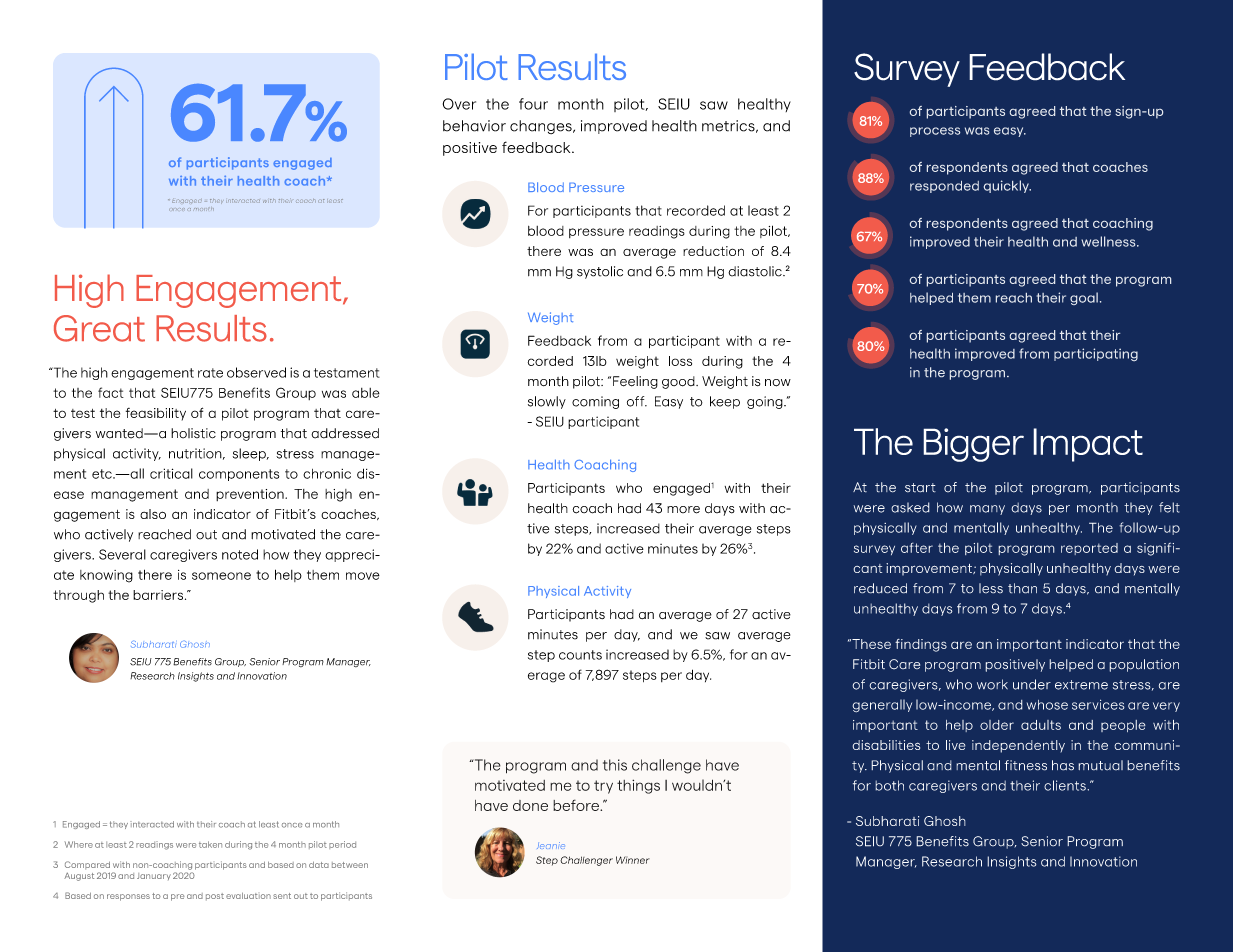 Image resolution: width=1233 pixels, height=952 pixels. What do you see at coordinates (210, 373) in the document?
I see `rate` at bounding box center [210, 373].
